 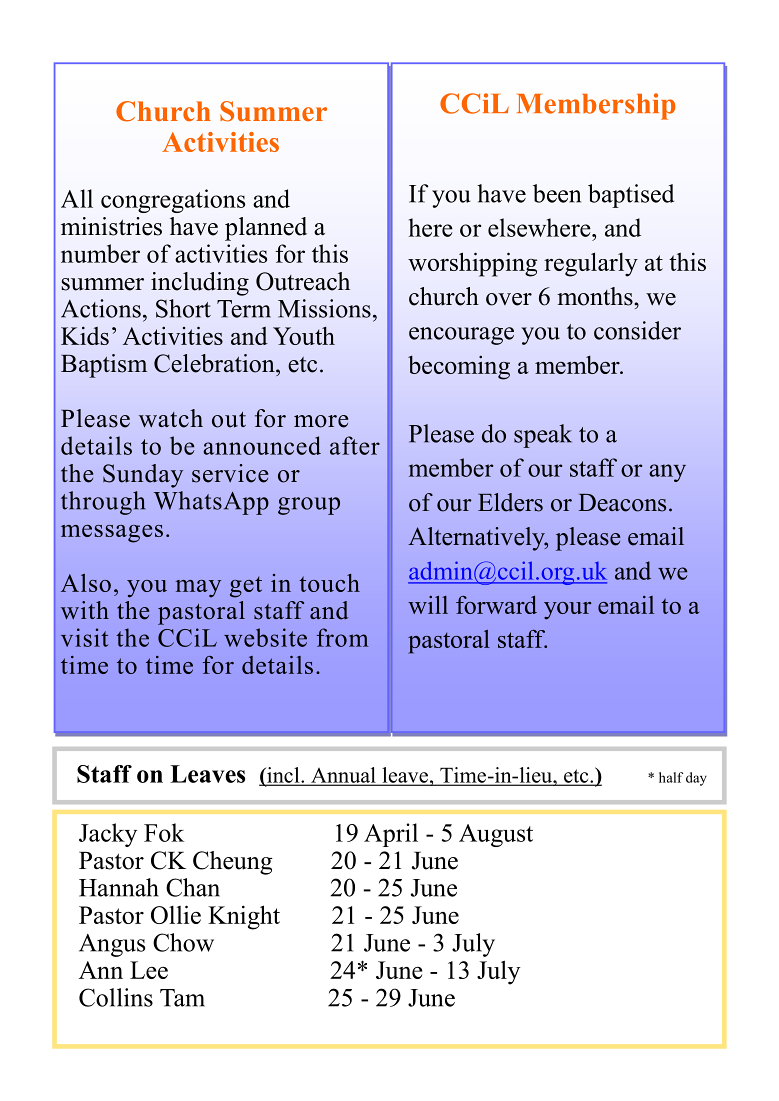 What do you see at coordinates (496, 835) in the screenshot?
I see `August` at bounding box center [496, 835].
